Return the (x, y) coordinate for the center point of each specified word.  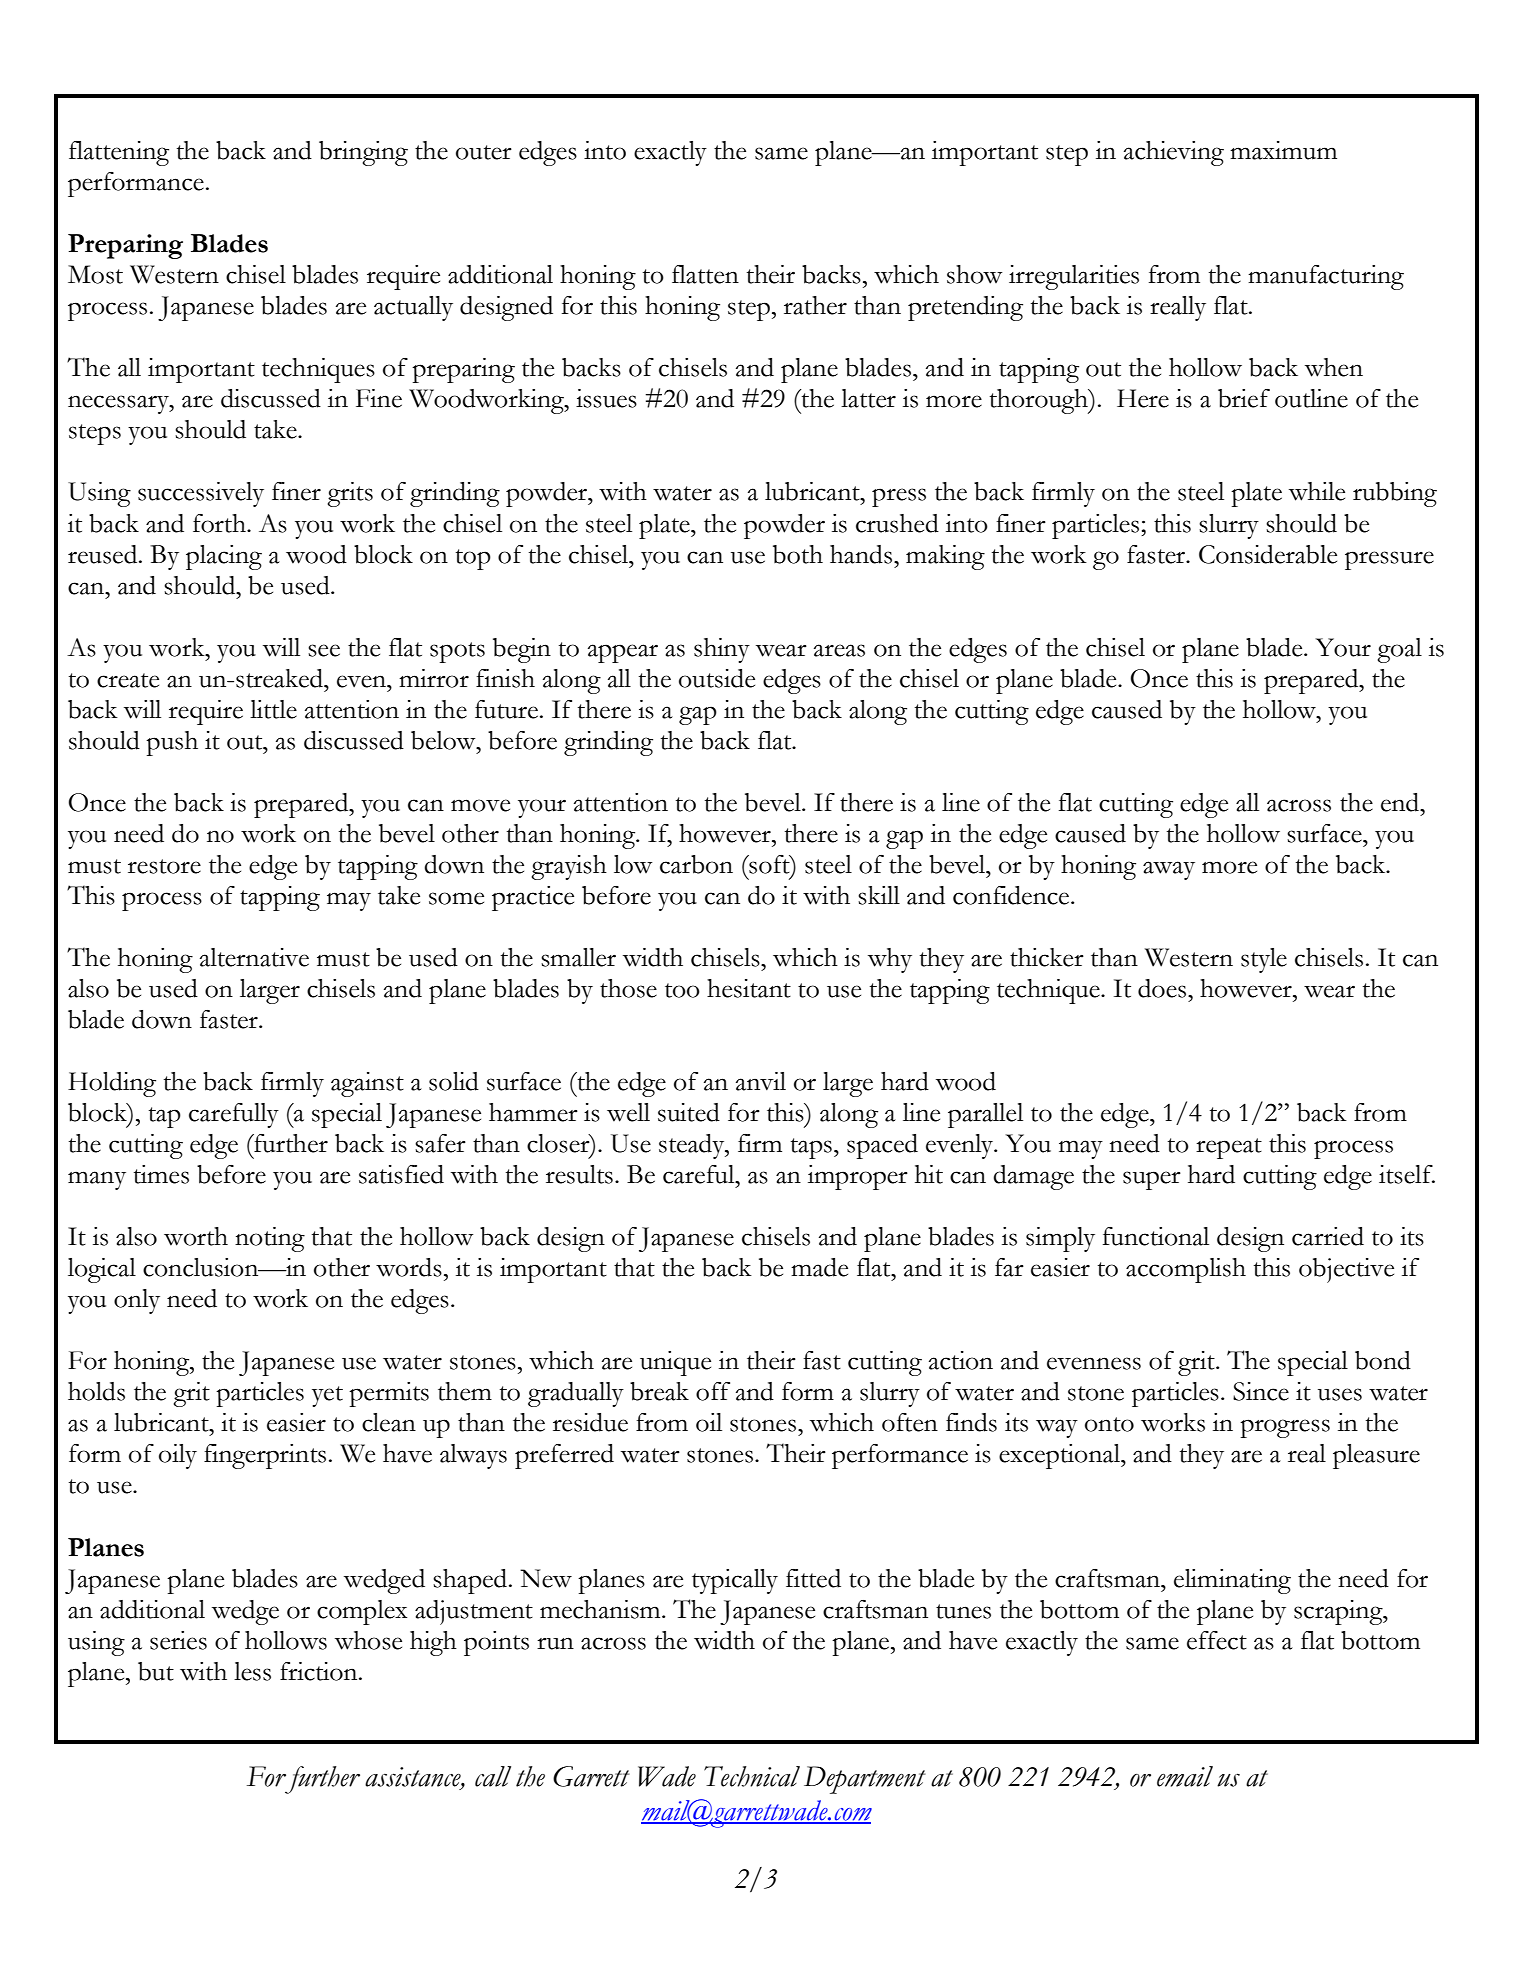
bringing (363, 153)
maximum (1283, 150)
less (252, 1671)
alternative (254, 957)
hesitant (749, 988)
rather (815, 305)
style (1264, 960)
